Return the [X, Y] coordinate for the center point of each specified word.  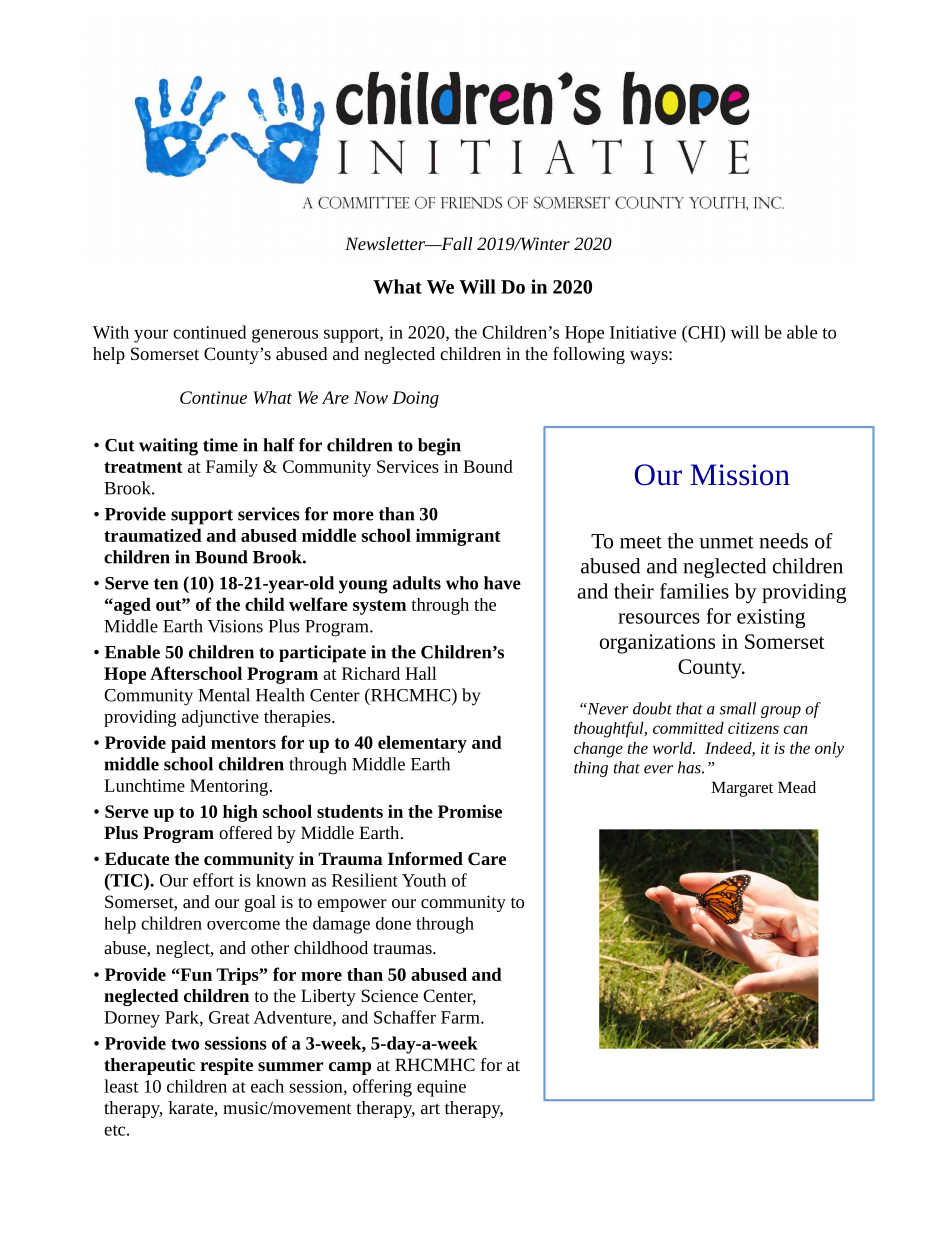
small [737, 708]
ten [166, 584]
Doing [415, 399]
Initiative [643, 332]
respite [226, 1066]
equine [441, 1088]
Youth [424, 880]
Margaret [742, 789]
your [151, 336]
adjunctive [220, 718]
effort [213, 880]
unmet [726, 542]
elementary [422, 744]
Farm [461, 1017]
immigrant [458, 537]
